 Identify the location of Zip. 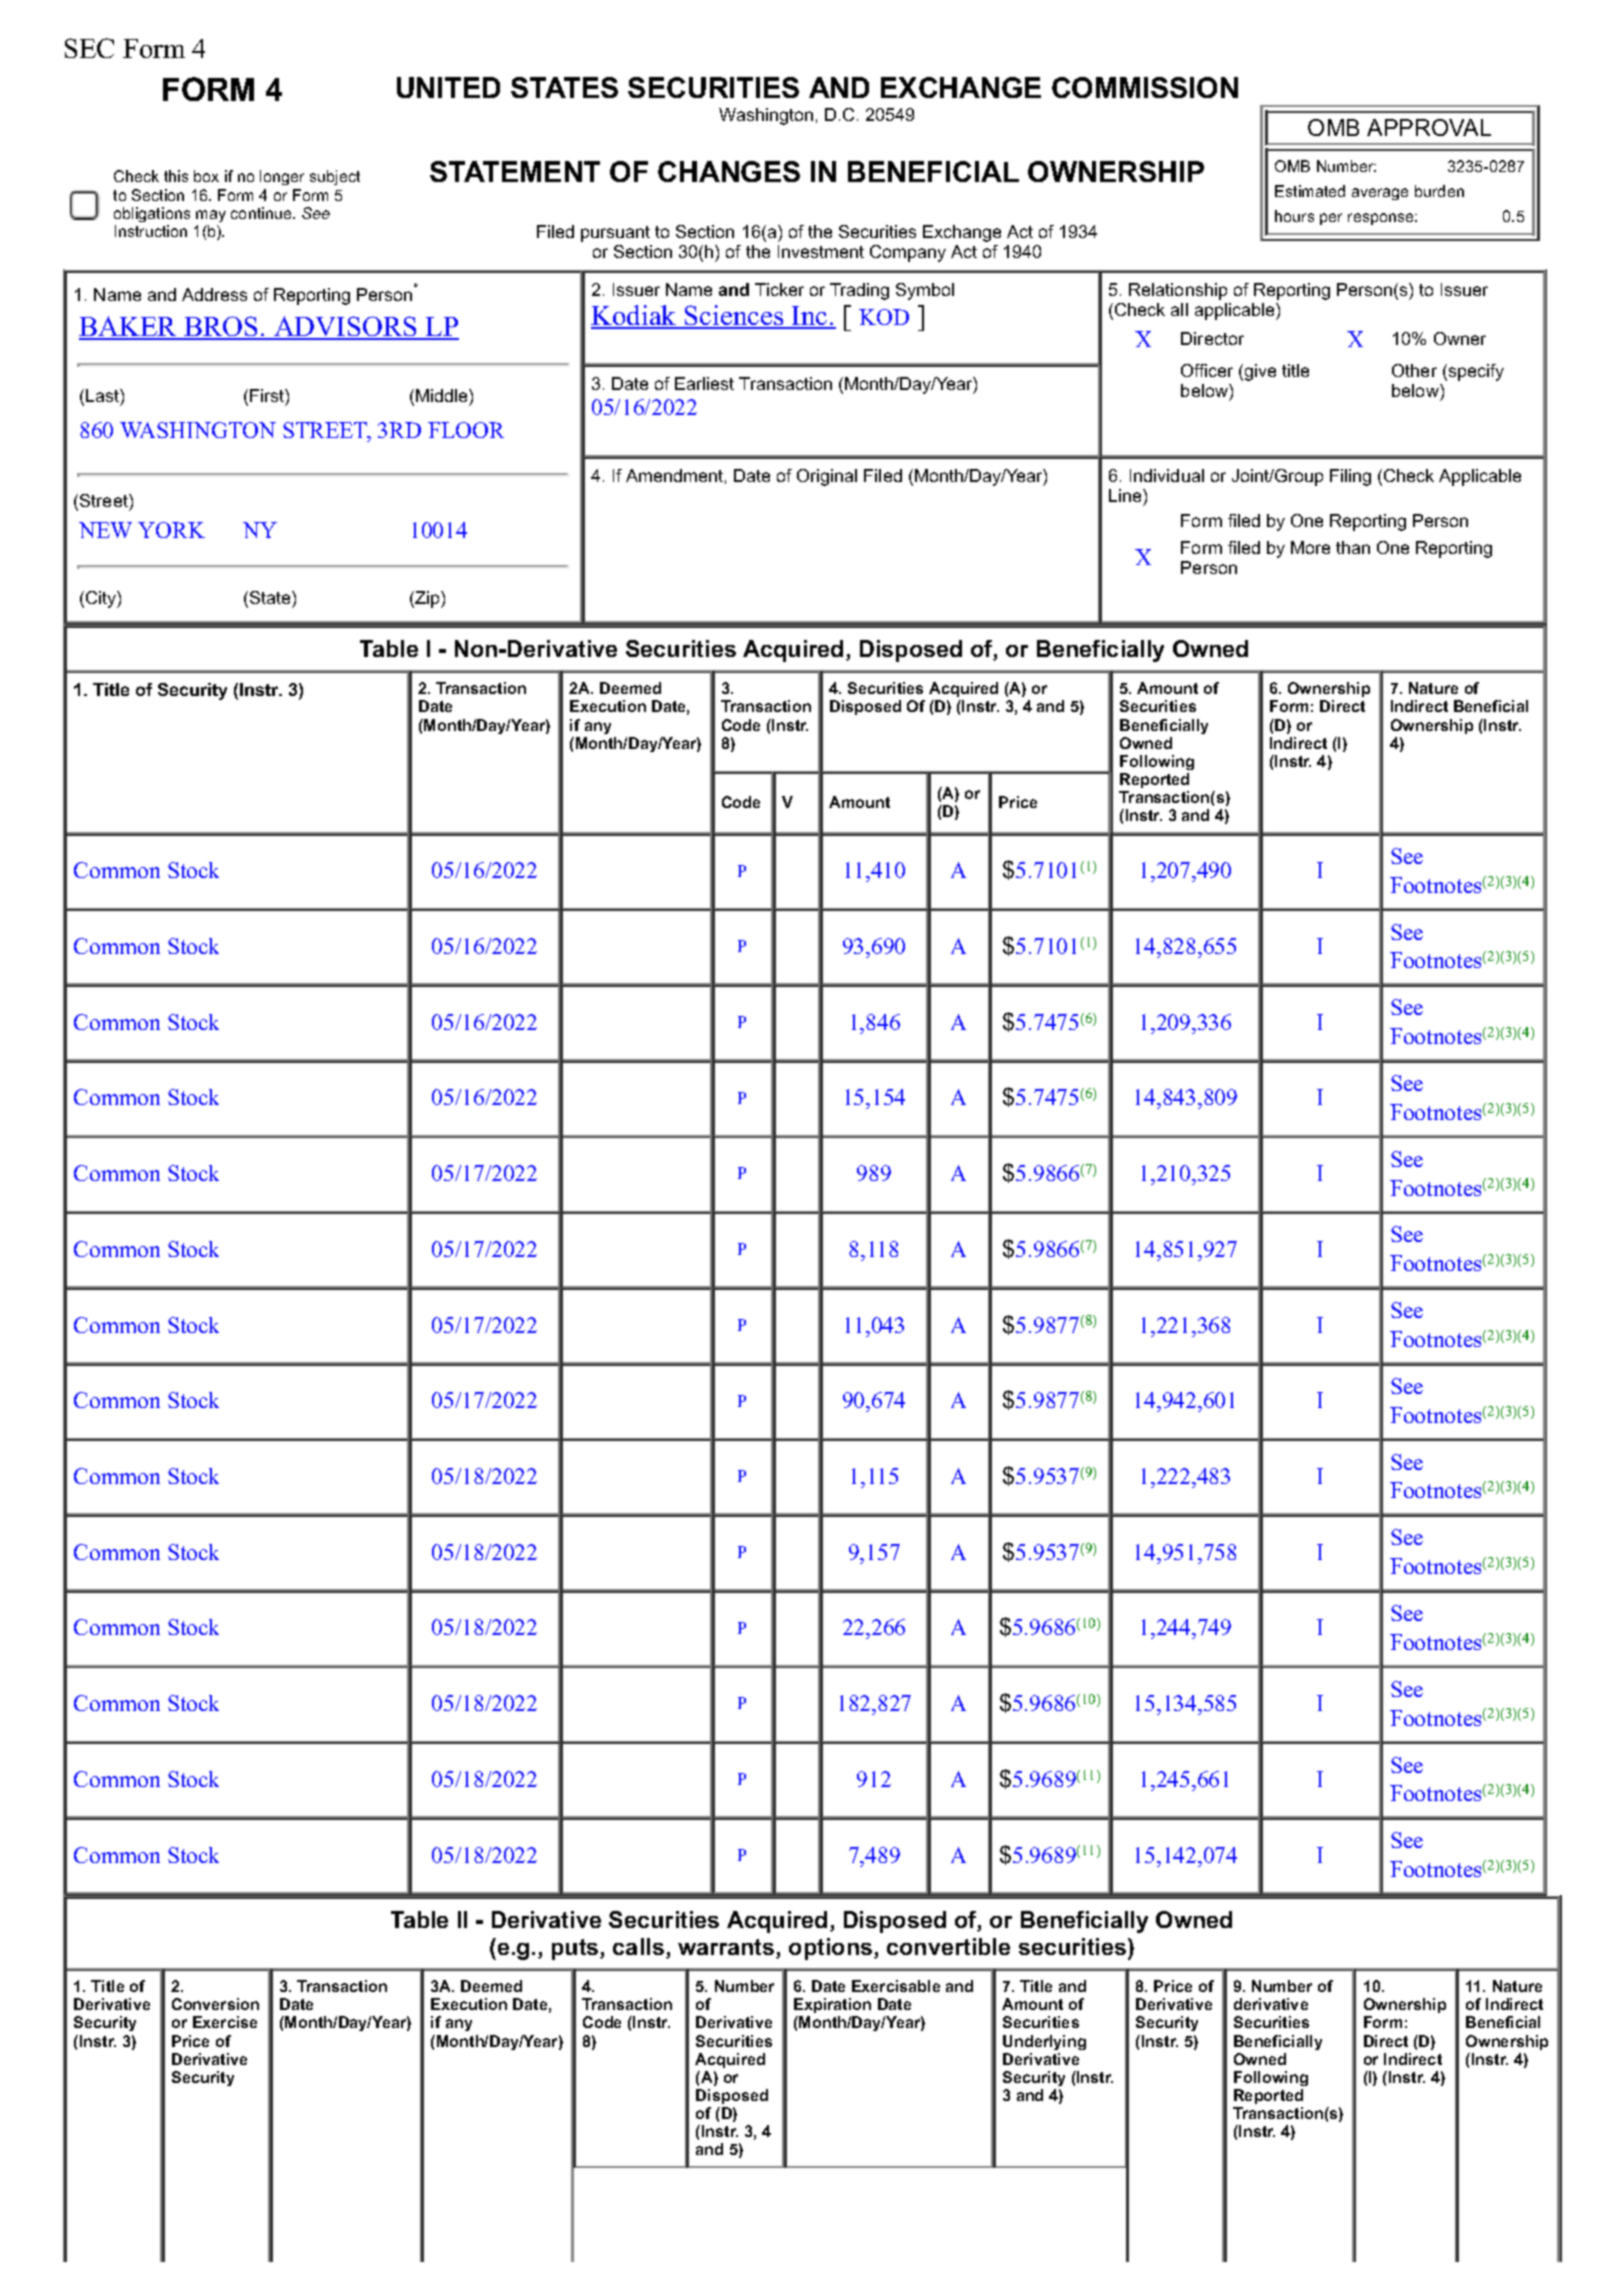
(427, 599).
